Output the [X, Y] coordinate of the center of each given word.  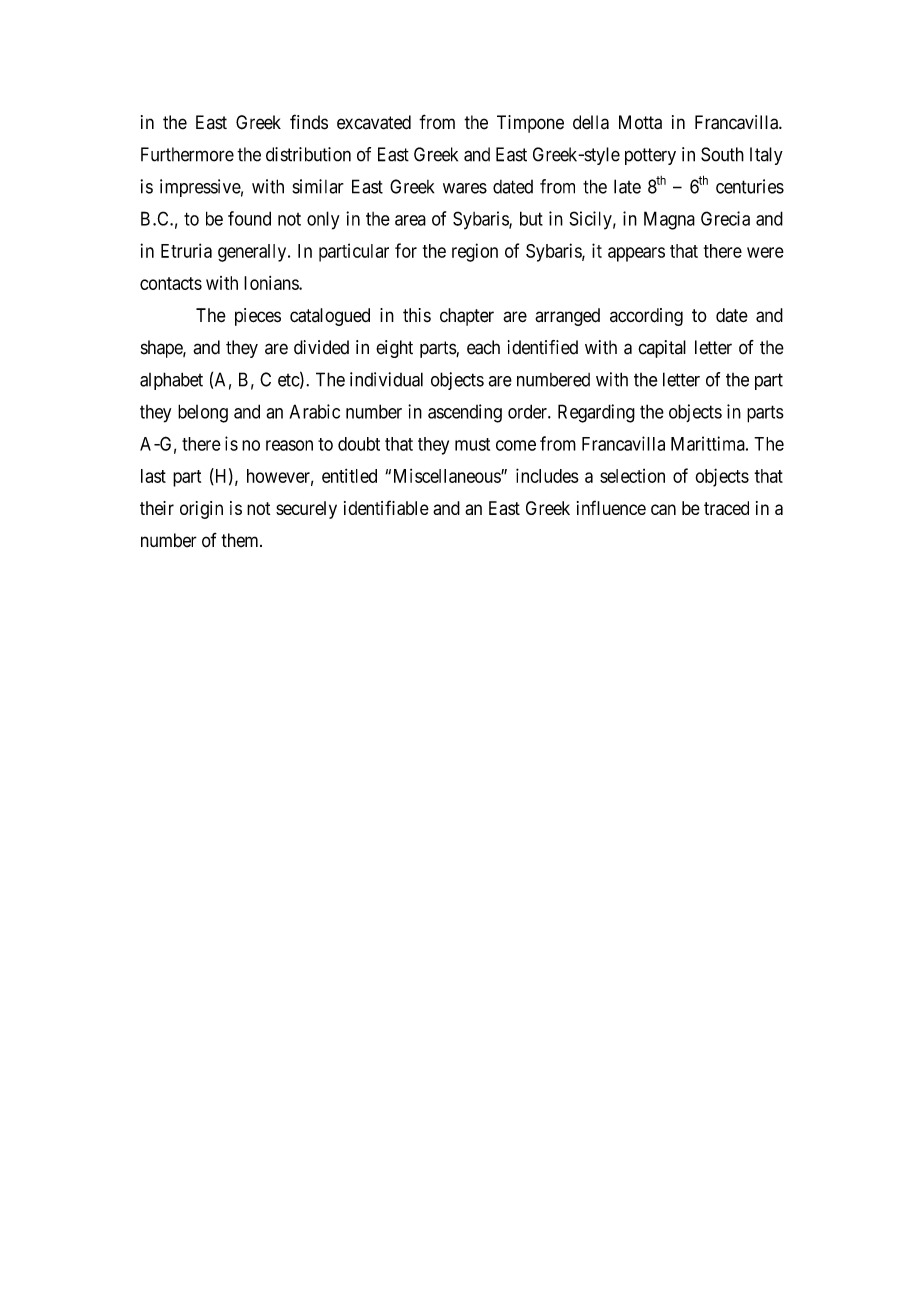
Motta [640, 122]
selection [632, 476]
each [483, 347]
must [472, 444]
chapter [467, 317]
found [249, 218]
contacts [171, 283]
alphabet [171, 381]
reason [289, 445]
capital [662, 349]
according [646, 317]
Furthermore [187, 154]
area [410, 220]
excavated [374, 122]
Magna [669, 220]
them [241, 540]
